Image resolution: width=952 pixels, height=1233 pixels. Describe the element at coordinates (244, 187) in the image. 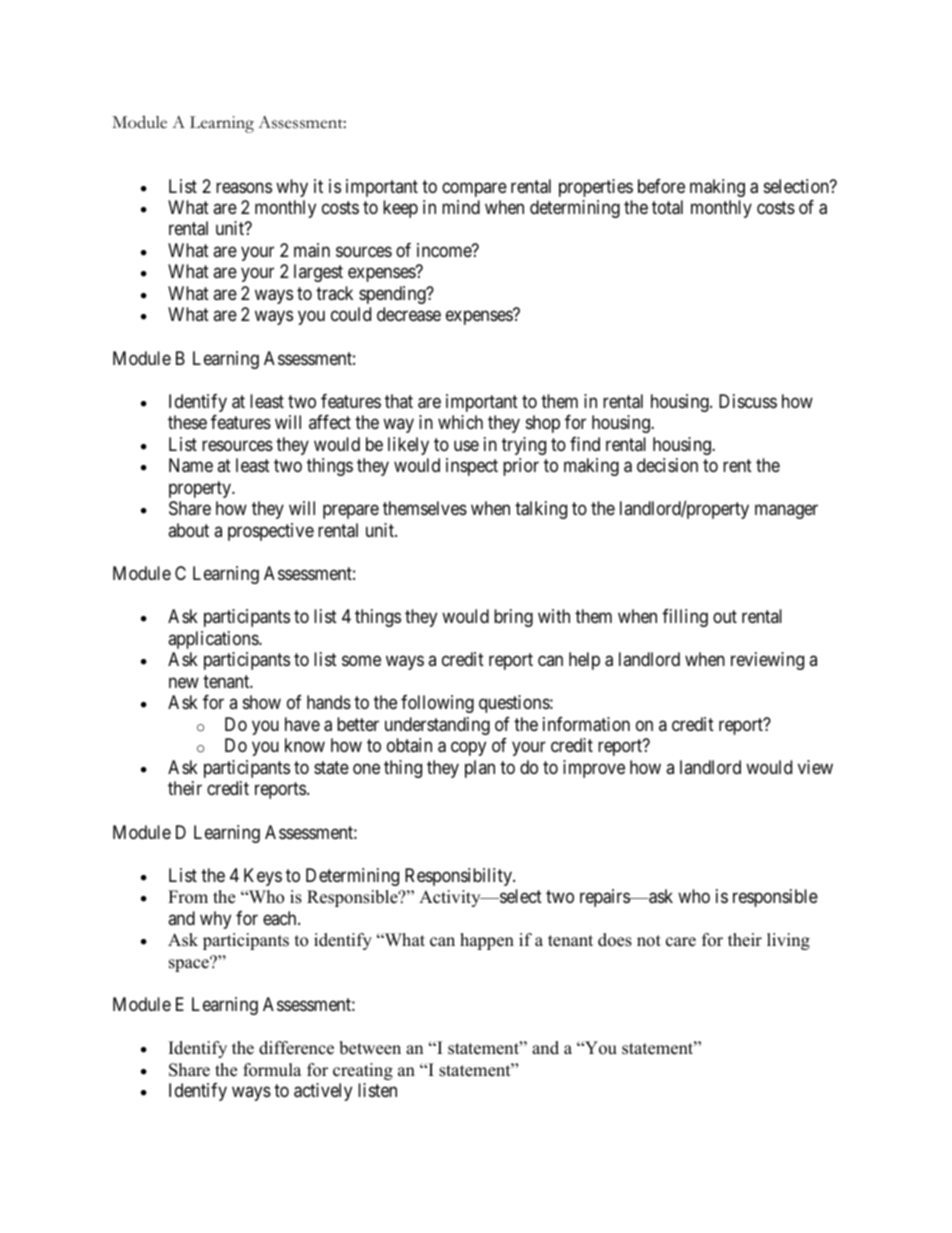

I see `reasons` at that location.
